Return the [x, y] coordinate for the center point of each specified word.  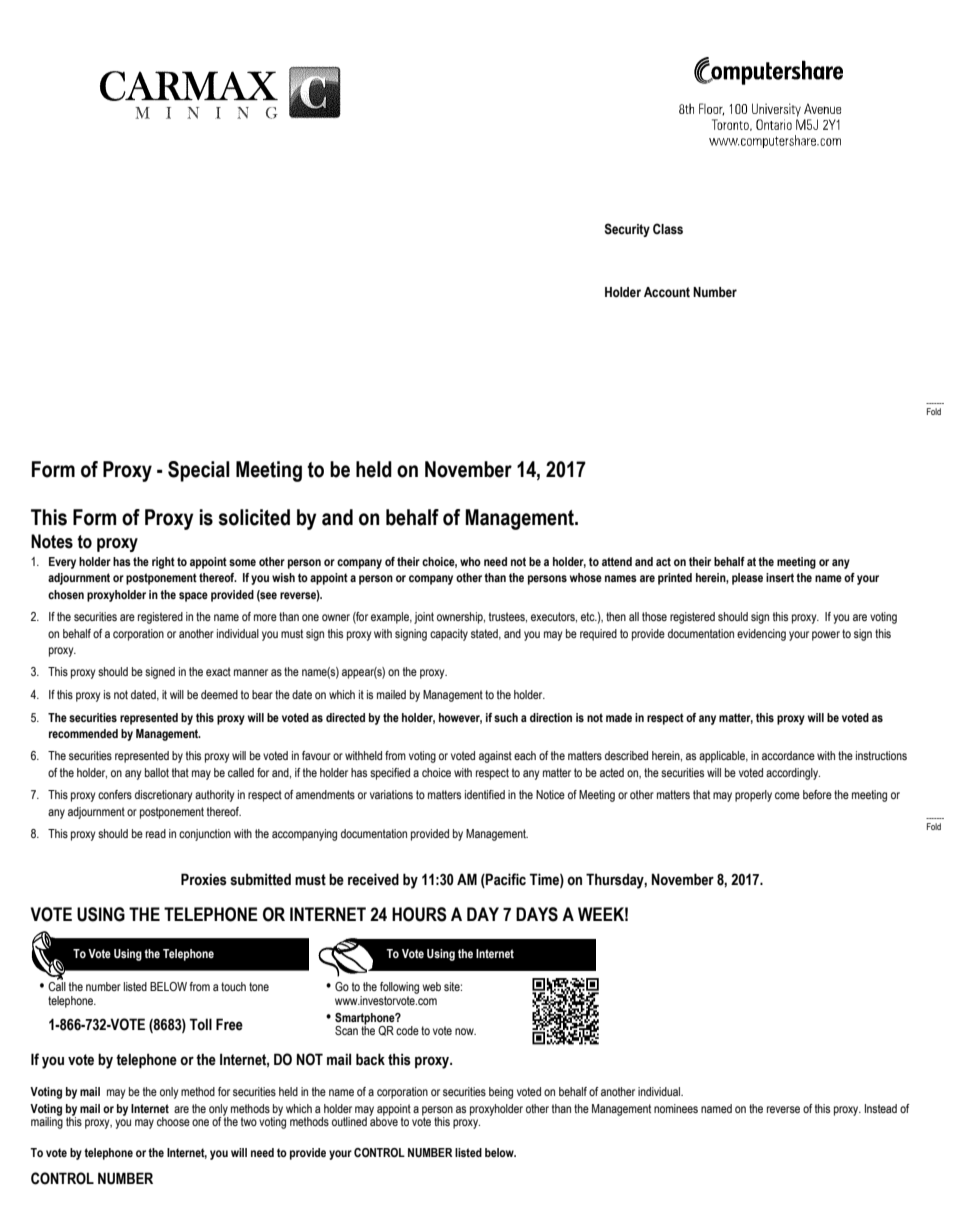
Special [199, 471]
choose [173, 1121]
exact [218, 671]
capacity [449, 635]
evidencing [761, 635]
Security [627, 230]
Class [668, 229]
